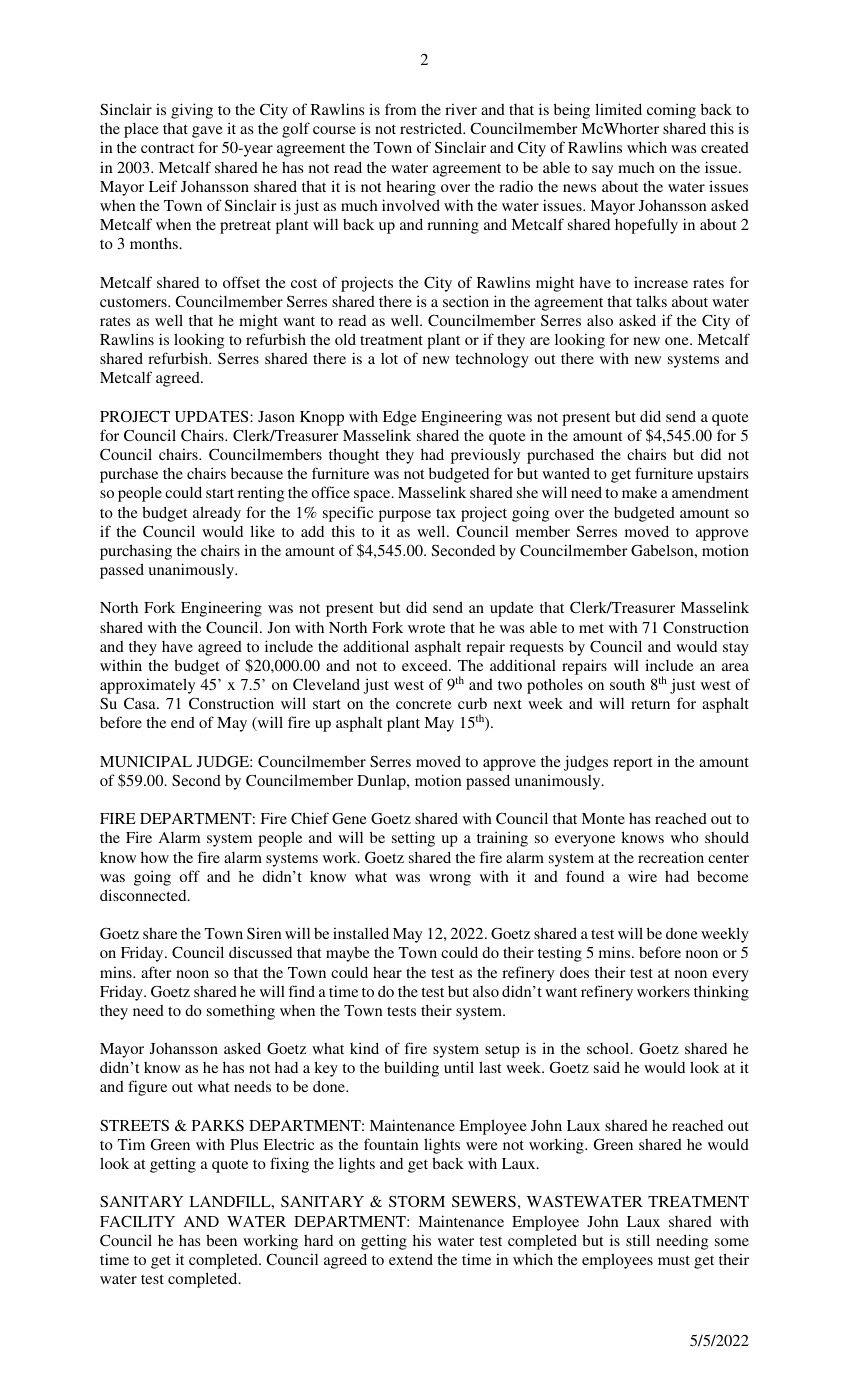 The image size is (849, 1400). Describe the element at coordinates (155, 857) in the screenshot. I see `how` at that location.
